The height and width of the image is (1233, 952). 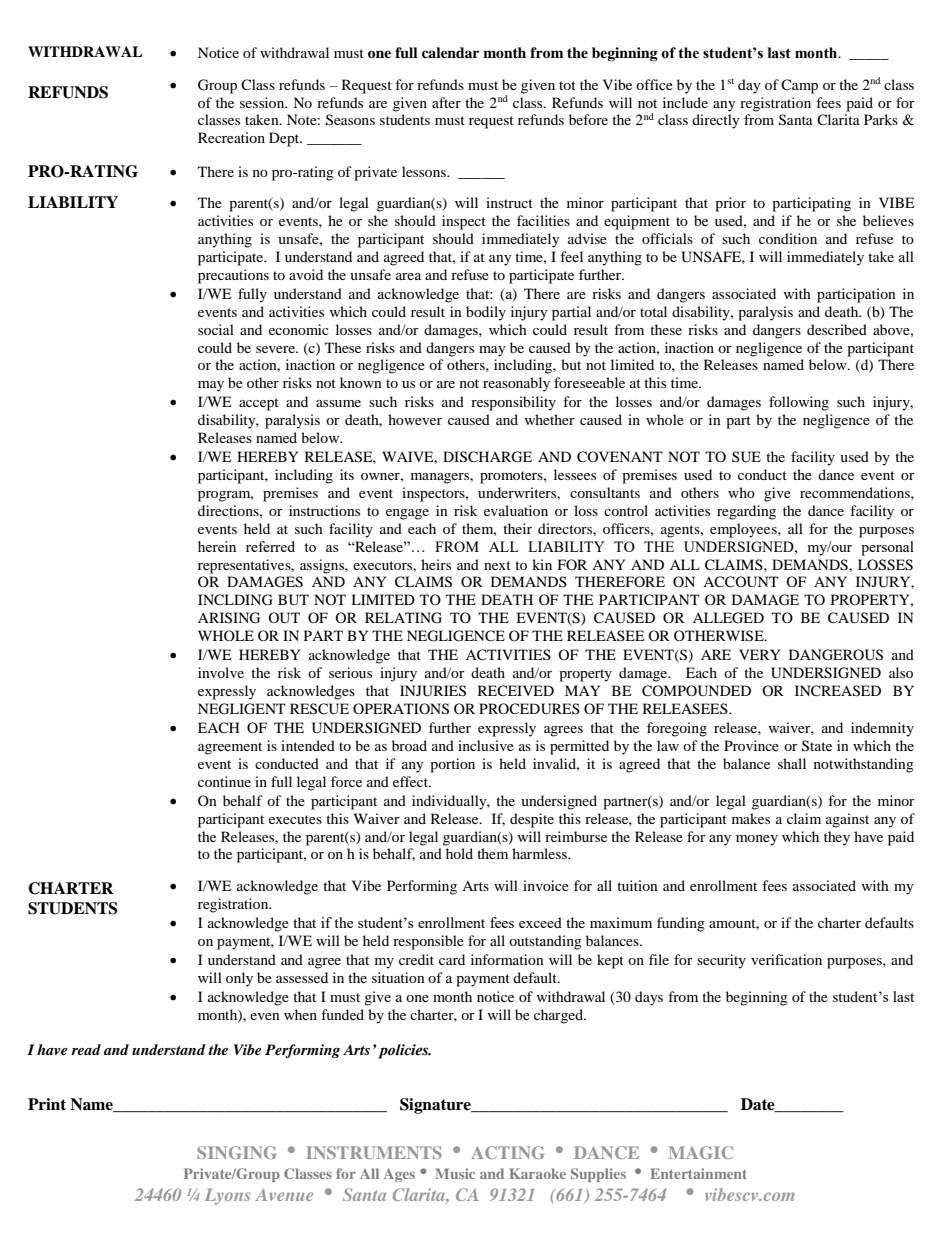 I want to click on Camp, so click(x=799, y=86).
